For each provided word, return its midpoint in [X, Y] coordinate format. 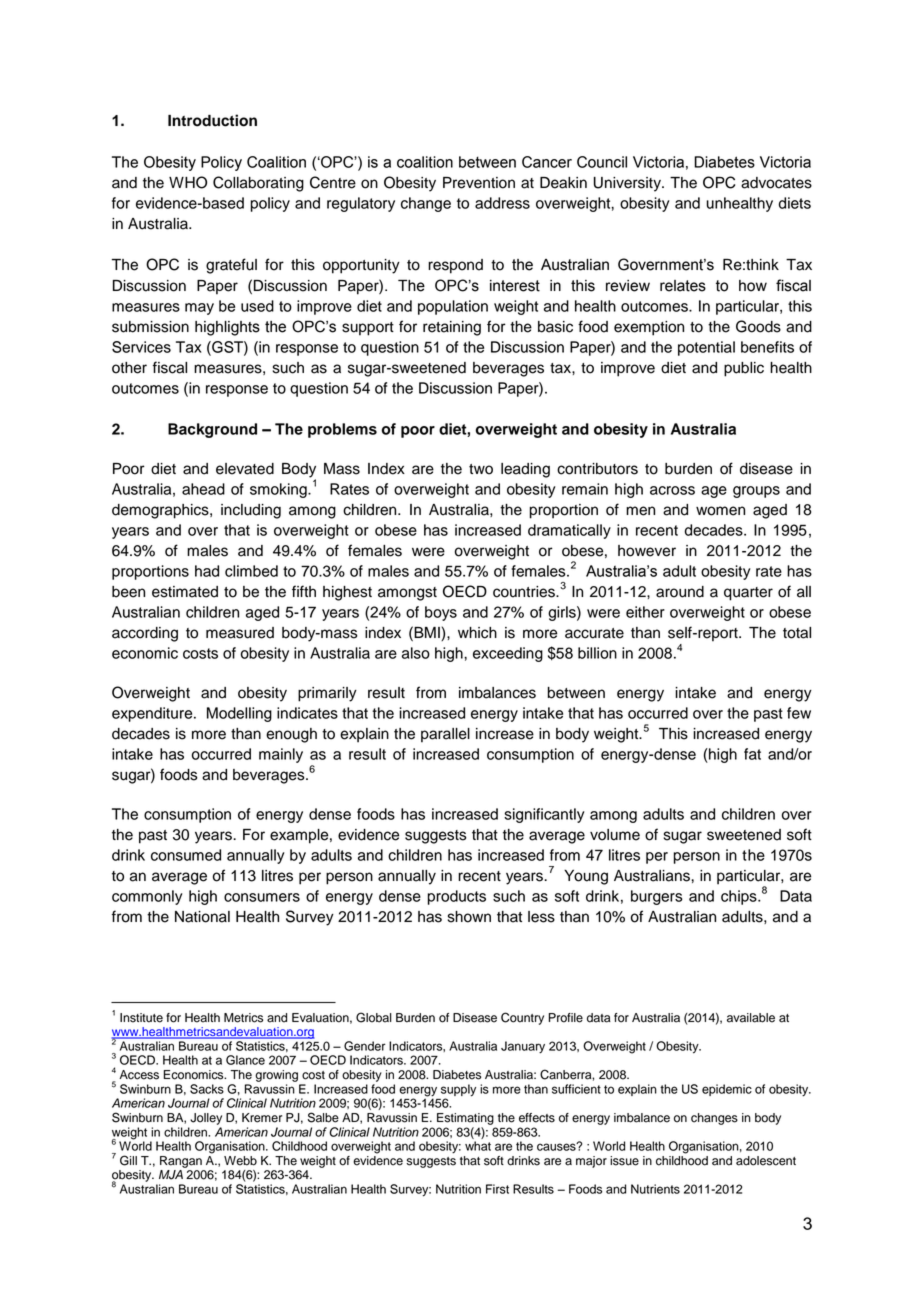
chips [740, 897]
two [481, 469]
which [477, 633]
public [744, 369]
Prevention [479, 183]
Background [212, 430]
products [457, 897]
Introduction [212, 120]
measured [240, 633]
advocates [776, 183]
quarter [748, 594]
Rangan [181, 1162]
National [202, 917]
